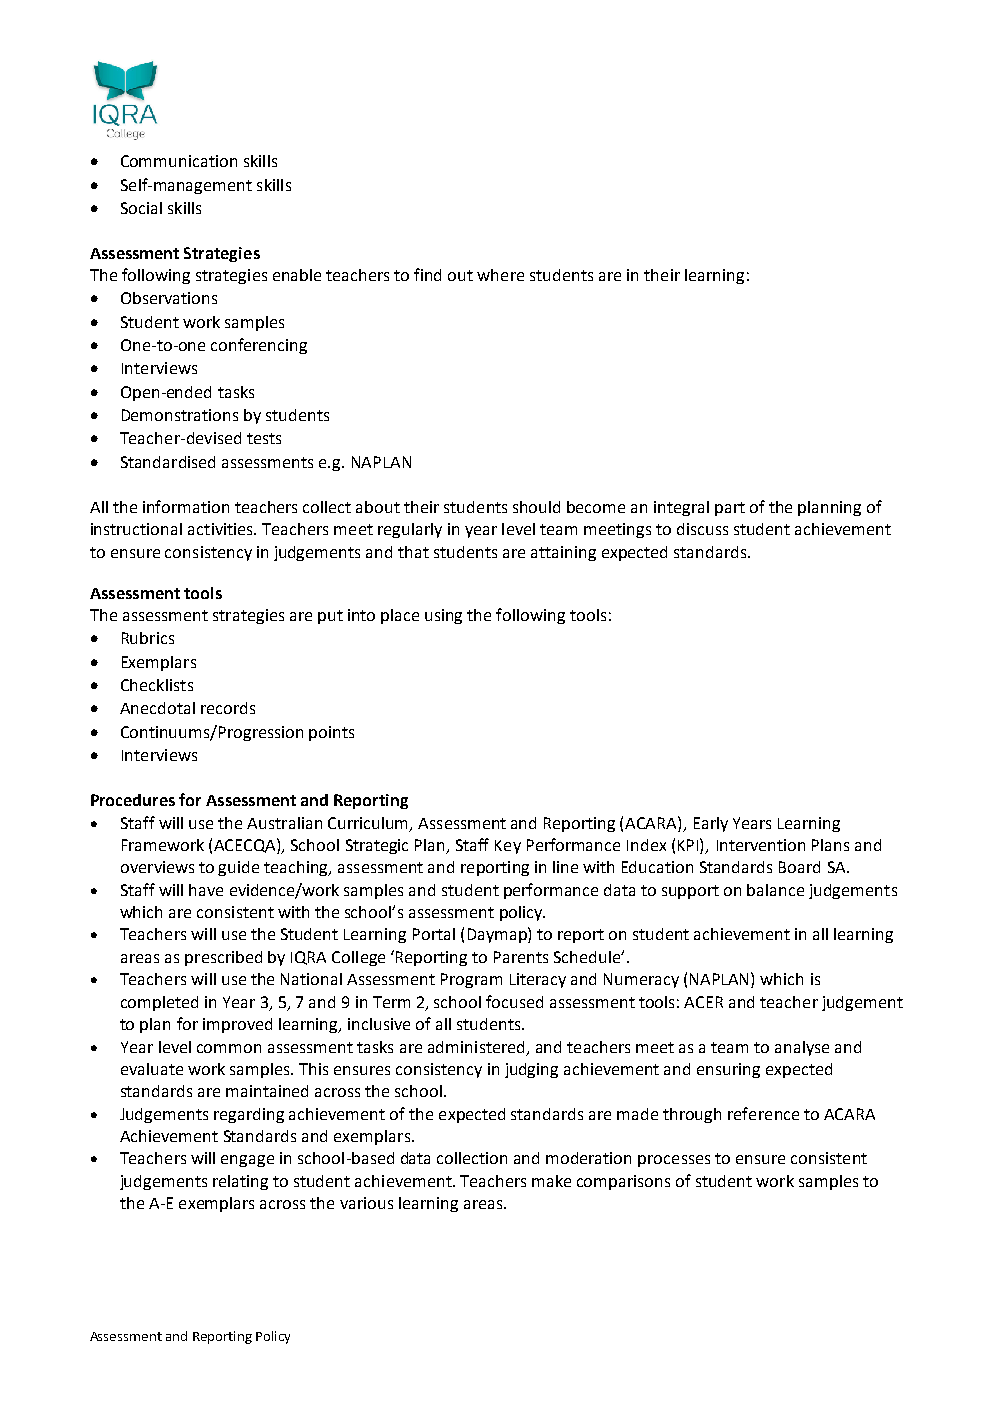 Image resolution: width=993 pixels, height=1404 pixels. I want to click on records, so click(228, 708).
